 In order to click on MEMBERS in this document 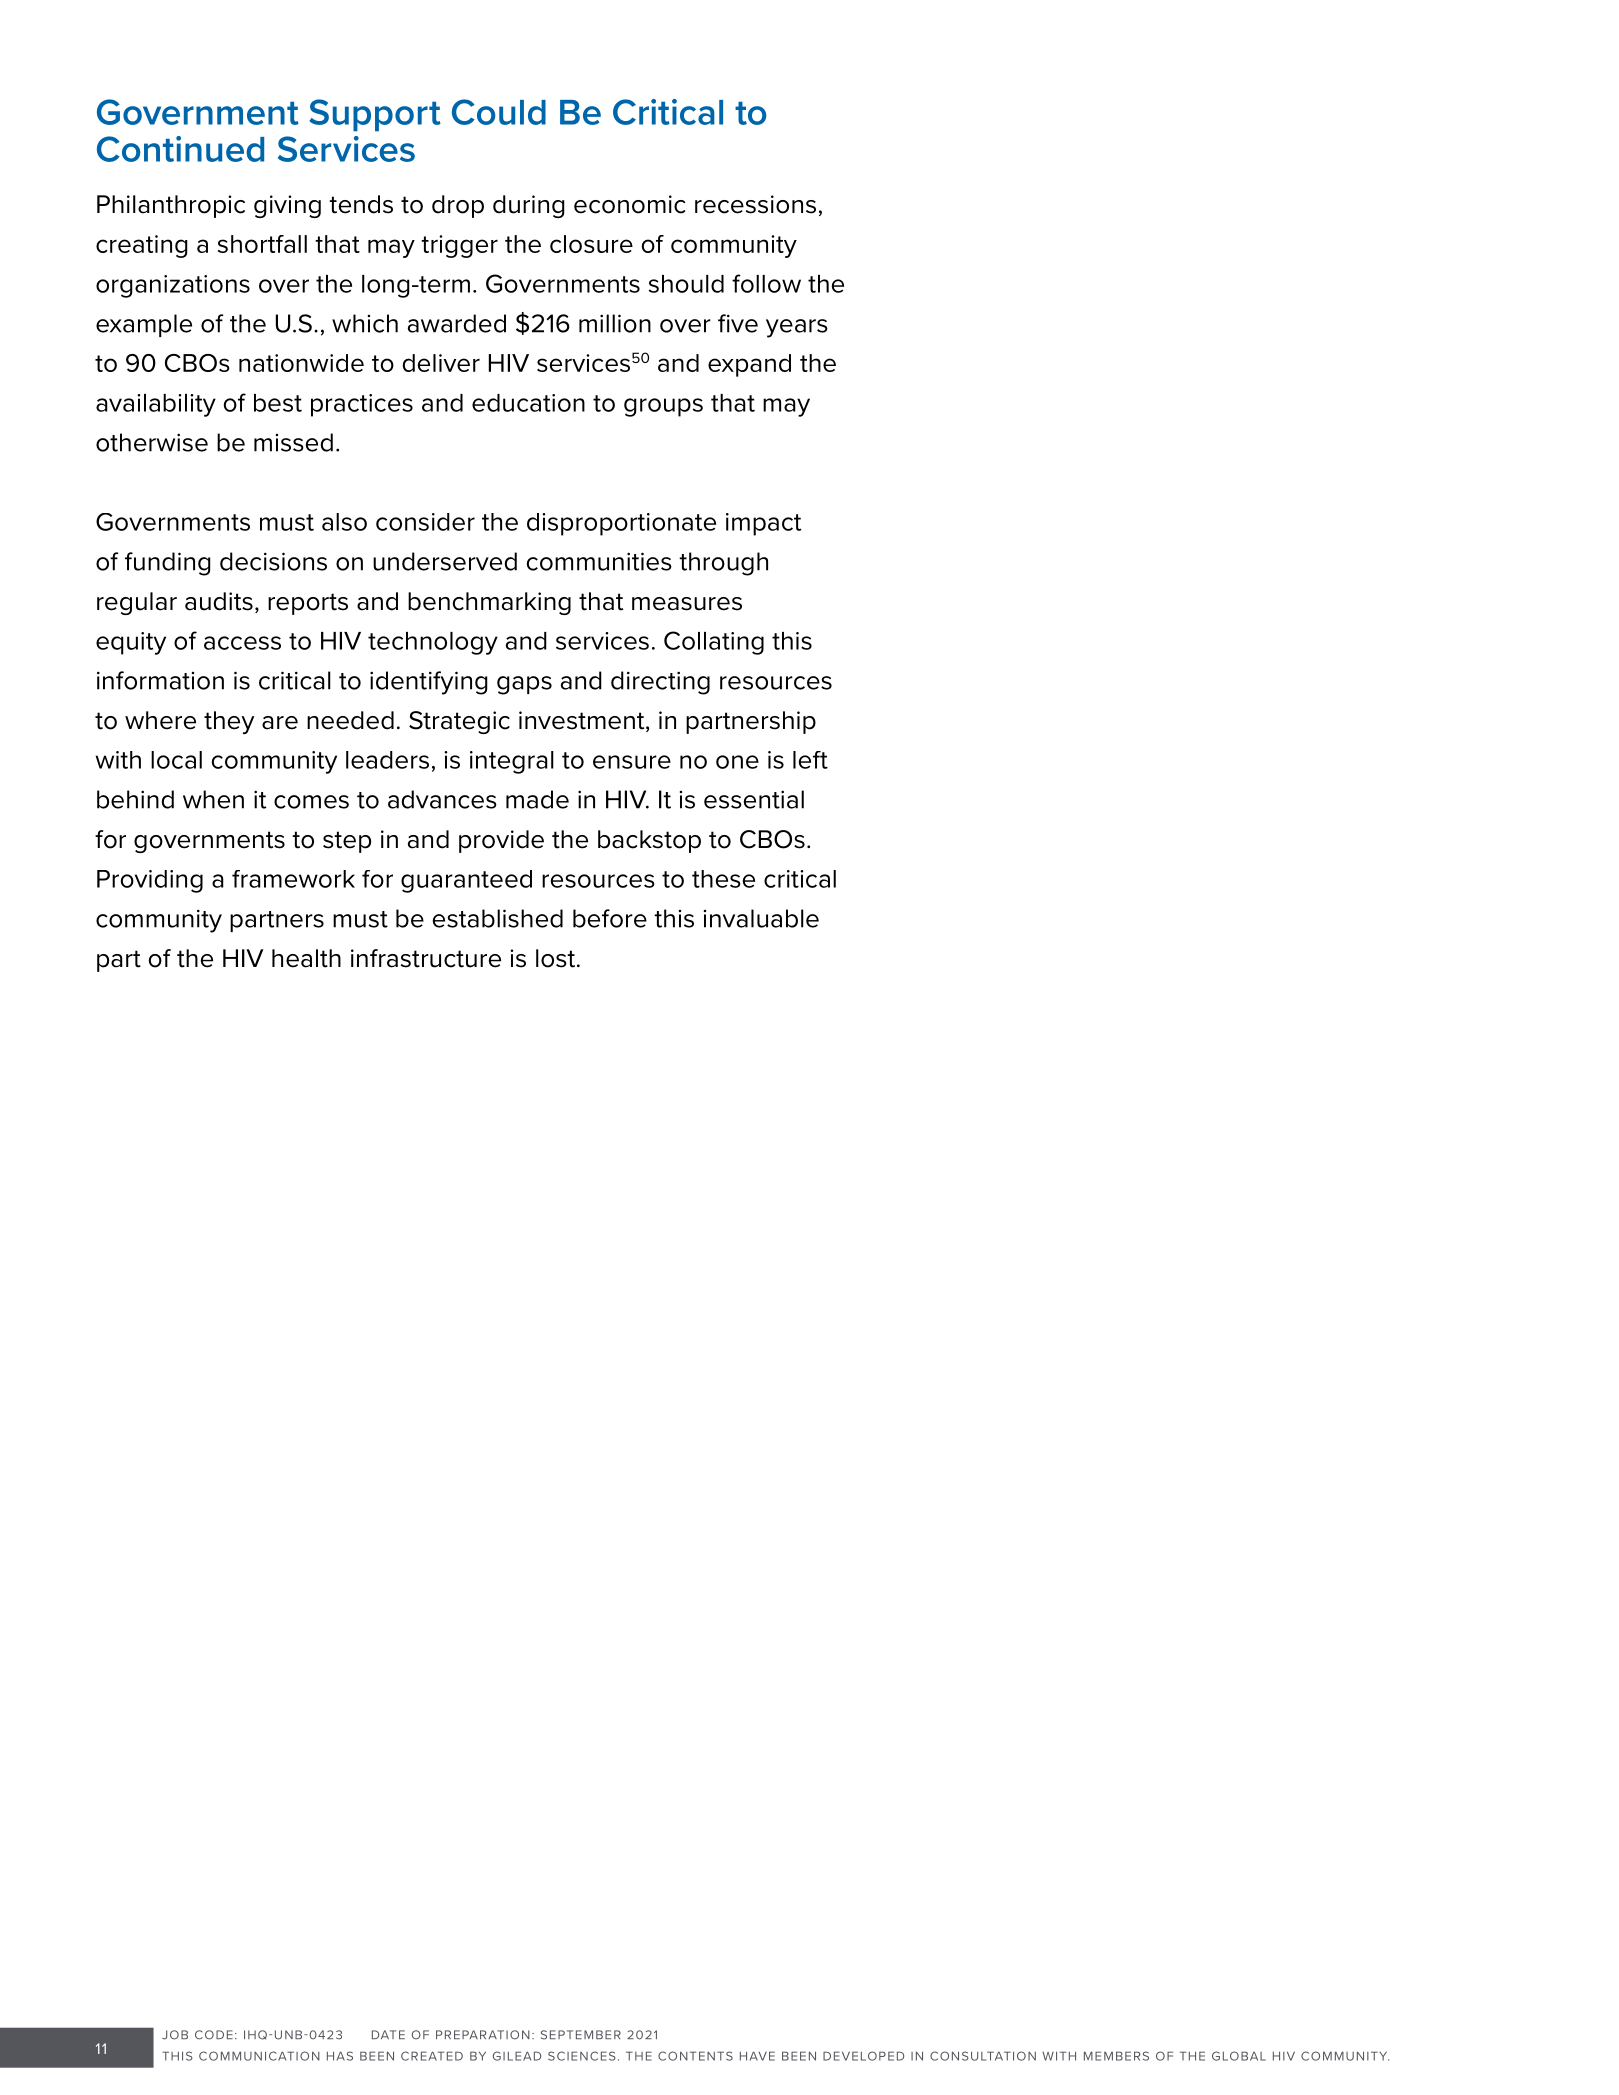, I will do `click(1116, 2056)`.
